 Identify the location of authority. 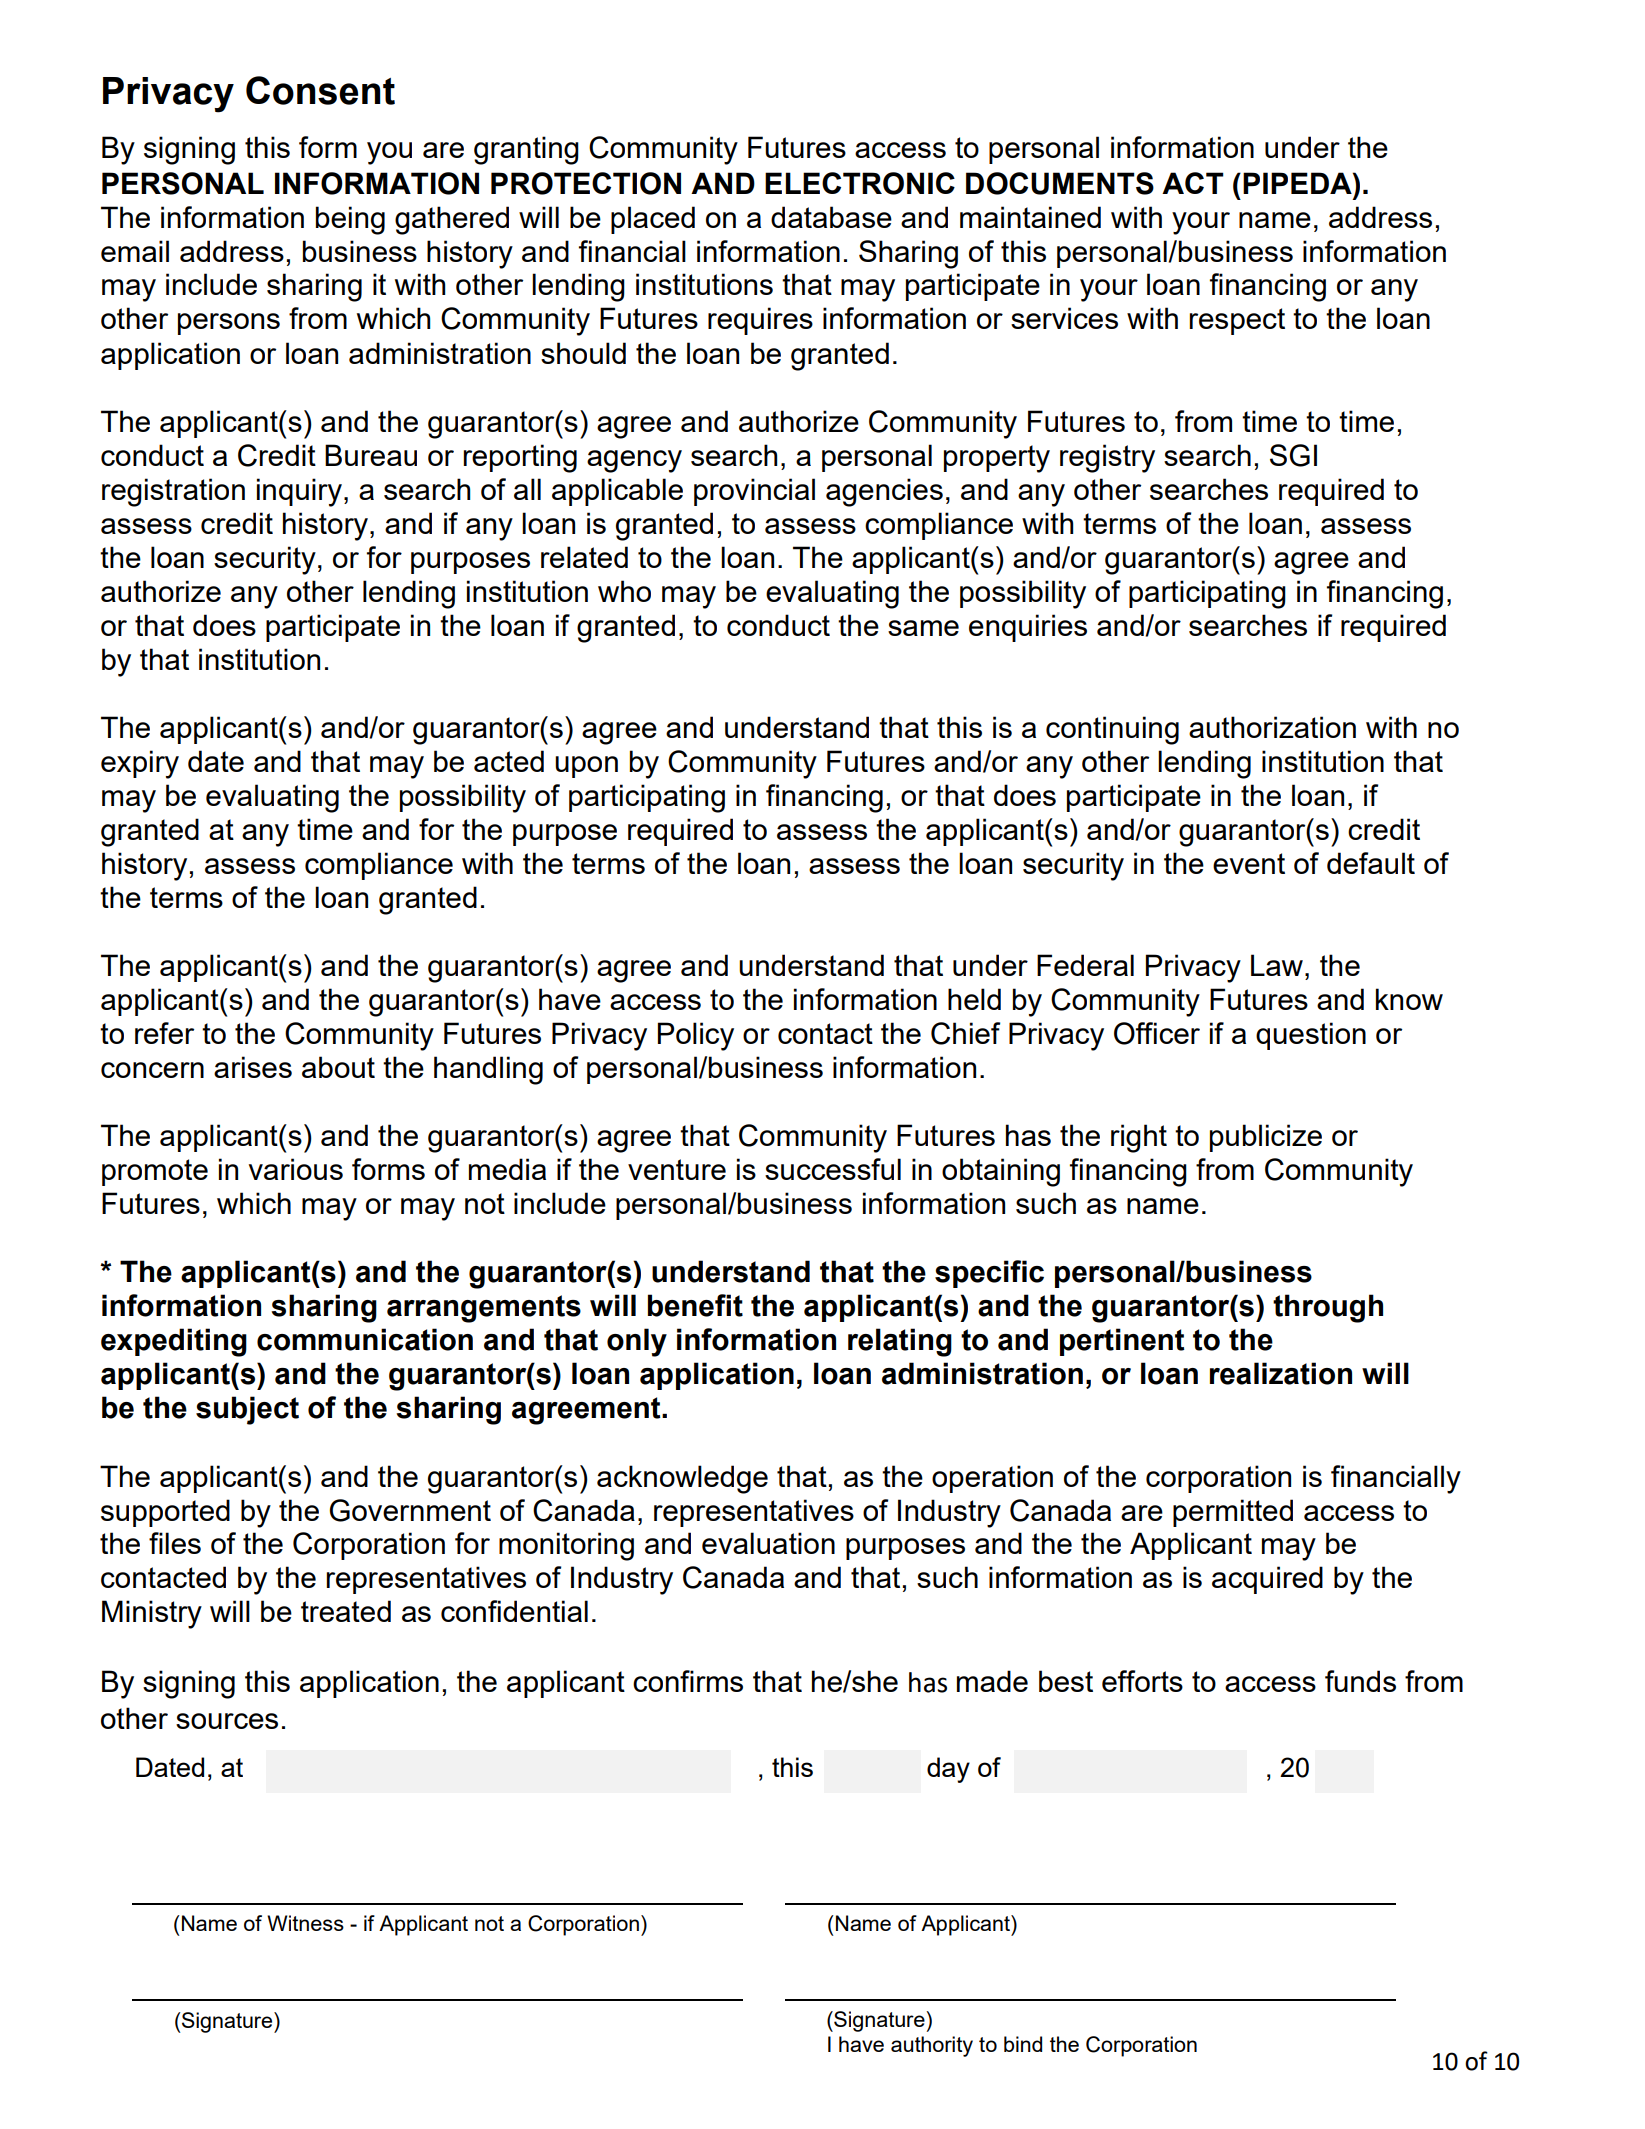
(932, 2046).
